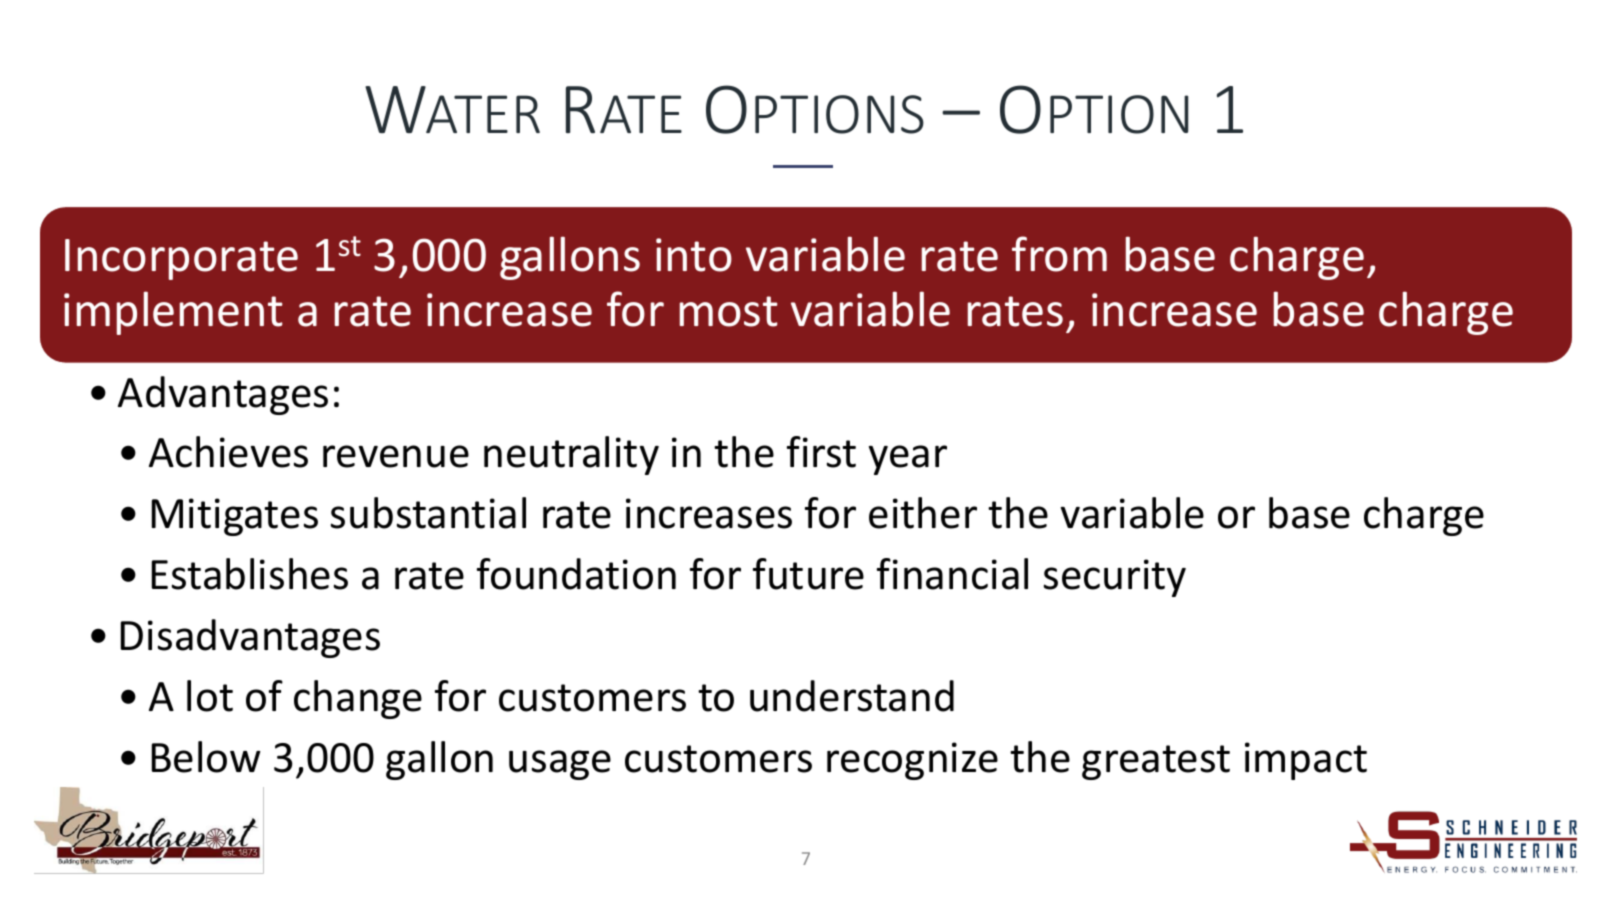  I want to click on implement, so click(173, 313).
